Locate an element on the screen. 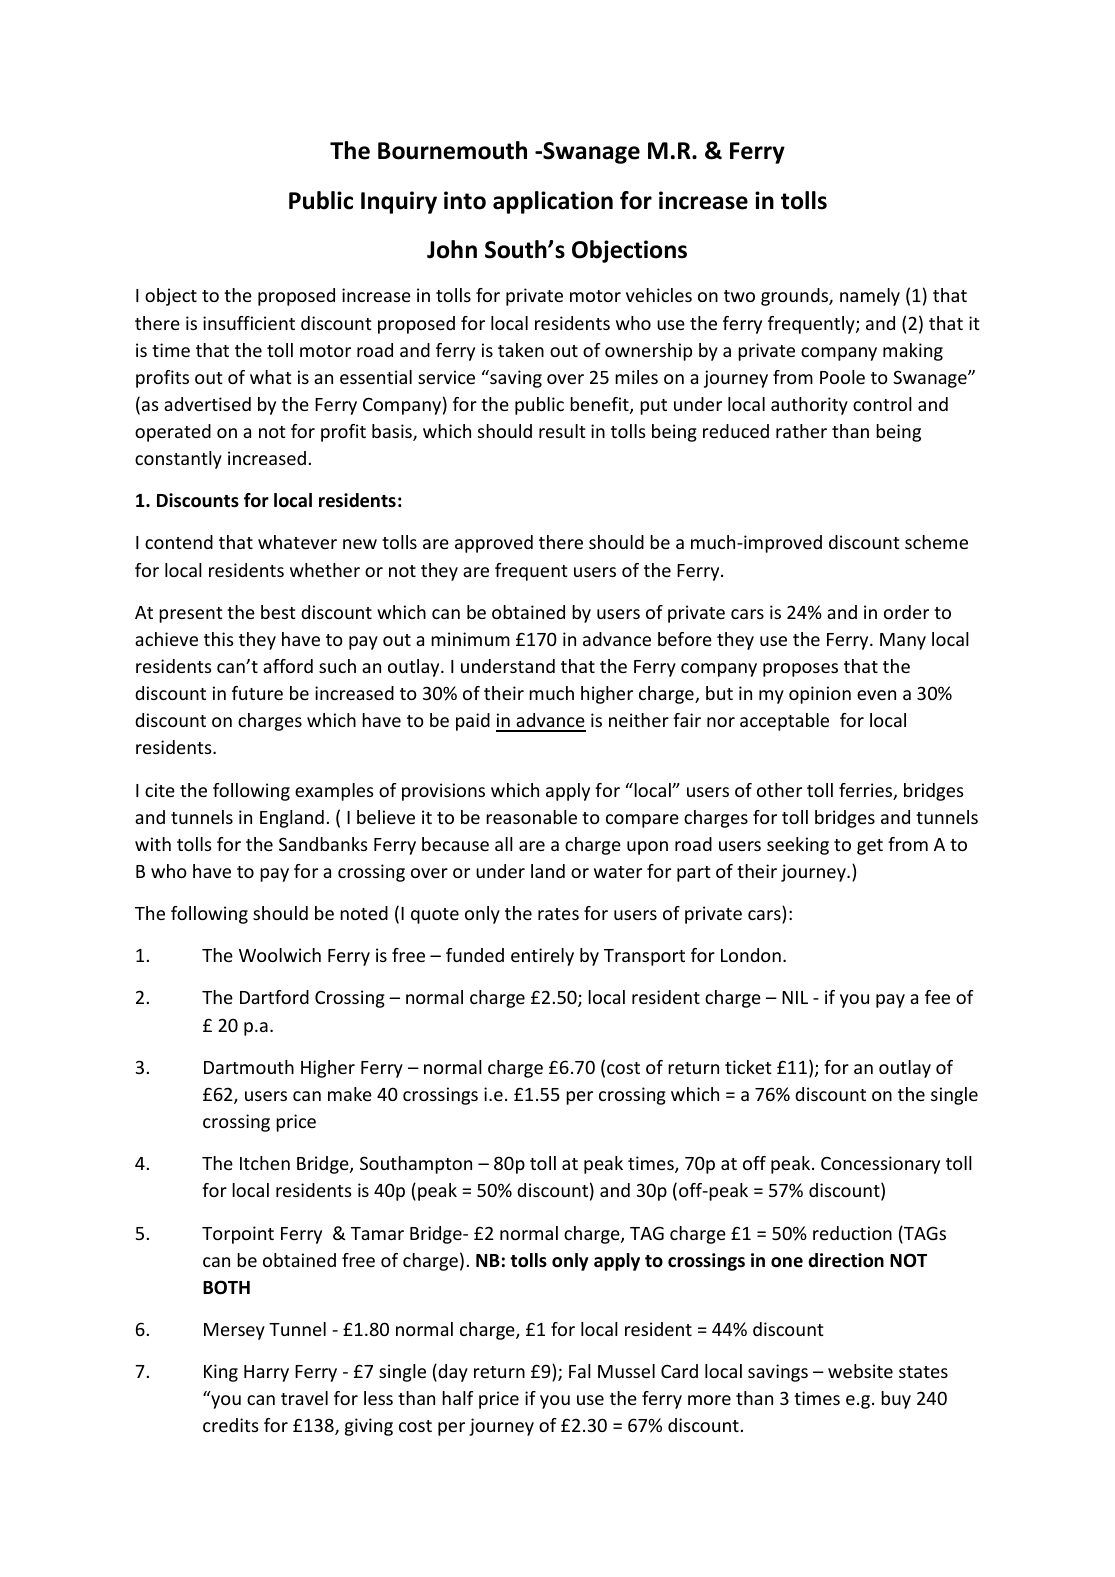  Harry is located at coordinates (266, 1373).
